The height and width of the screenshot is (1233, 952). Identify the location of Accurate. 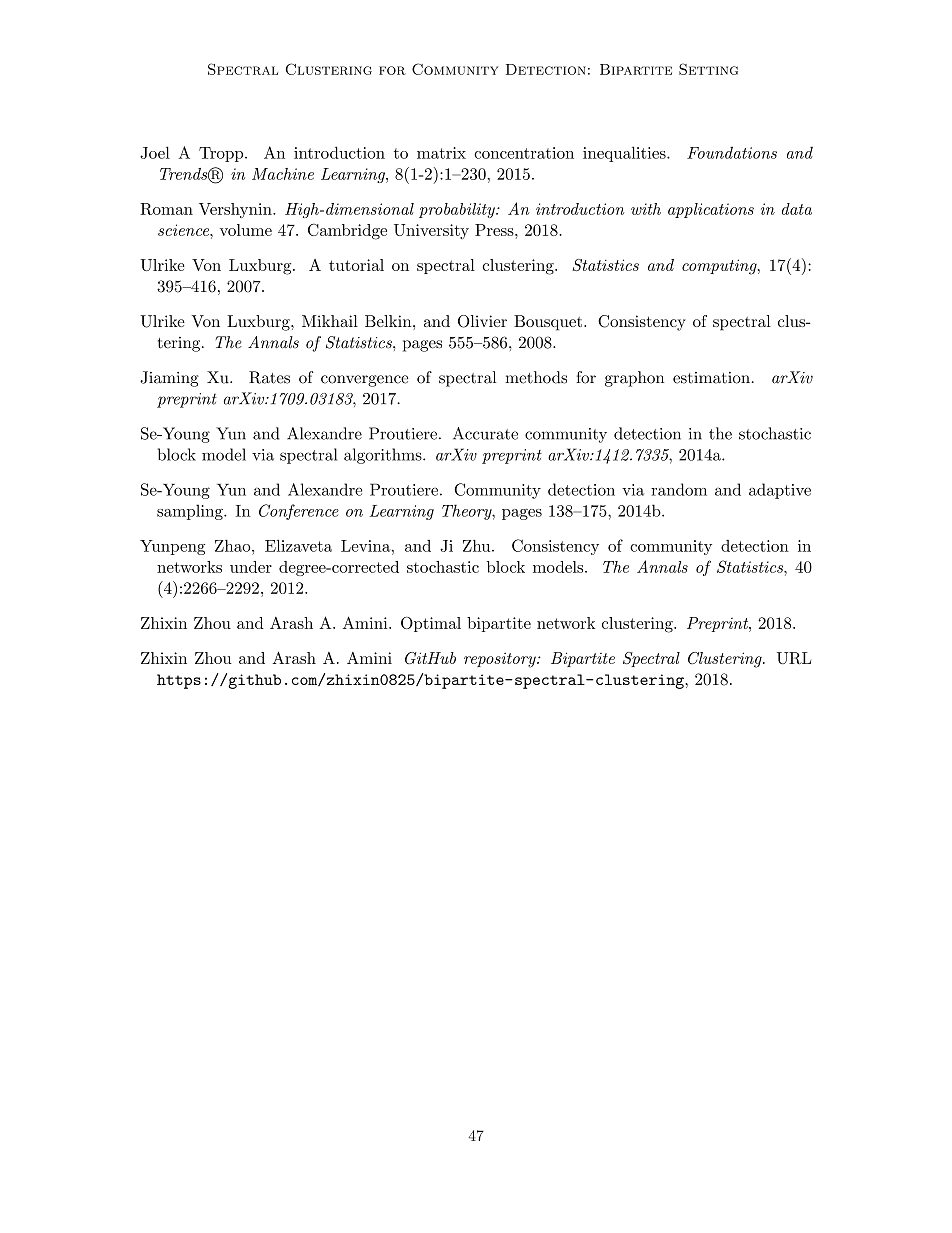
(485, 433).
